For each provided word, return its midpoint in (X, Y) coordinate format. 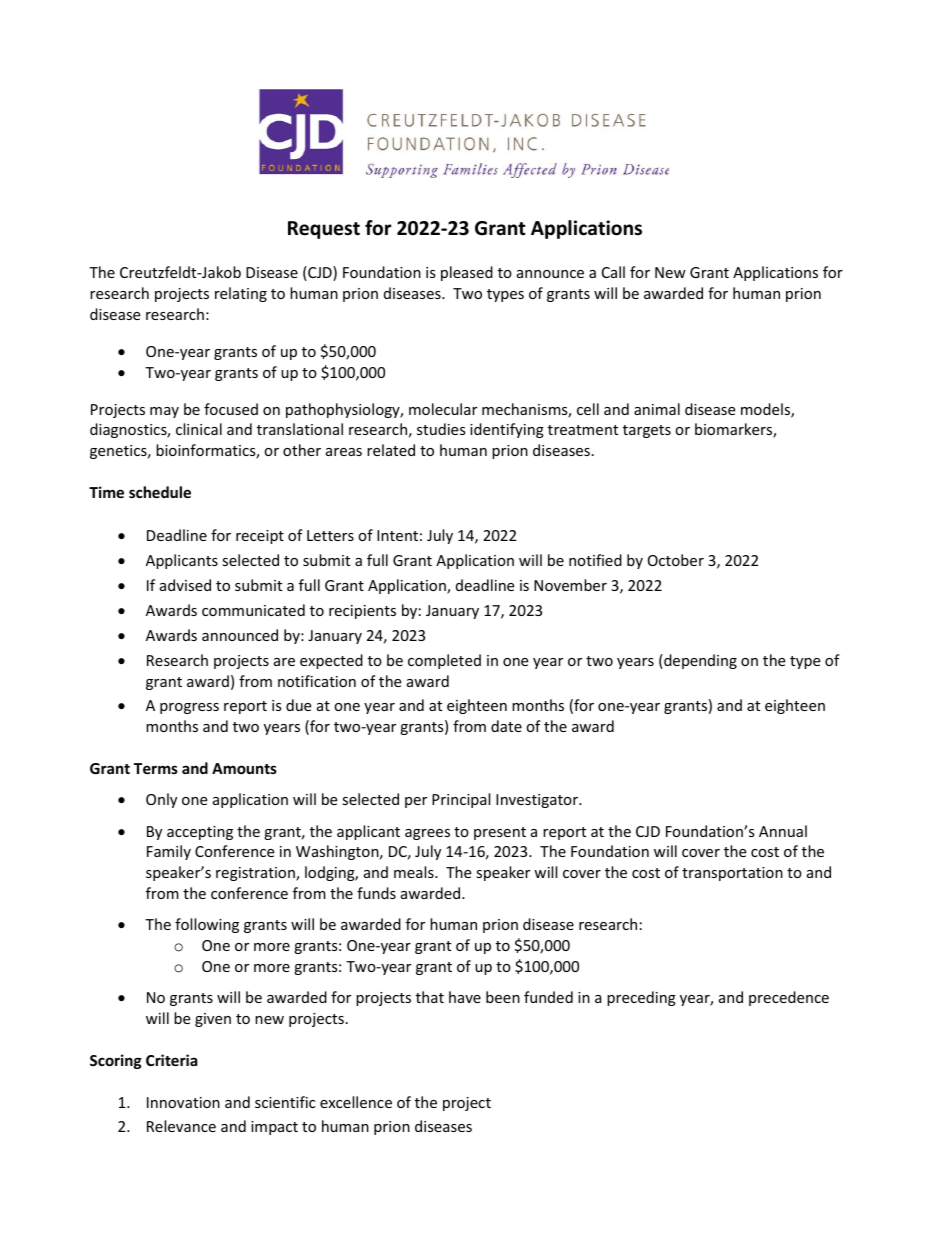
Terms (156, 768)
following (207, 925)
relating (241, 294)
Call (613, 272)
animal (657, 409)
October (676, 560)
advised (185, 585)
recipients (362, 612)
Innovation (183, 1102)
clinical (199, 429)
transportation (732, 874)
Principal (461, 800)
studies (441, 429)
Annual (783, 831)
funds (376, 893)
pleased (467, 273)
